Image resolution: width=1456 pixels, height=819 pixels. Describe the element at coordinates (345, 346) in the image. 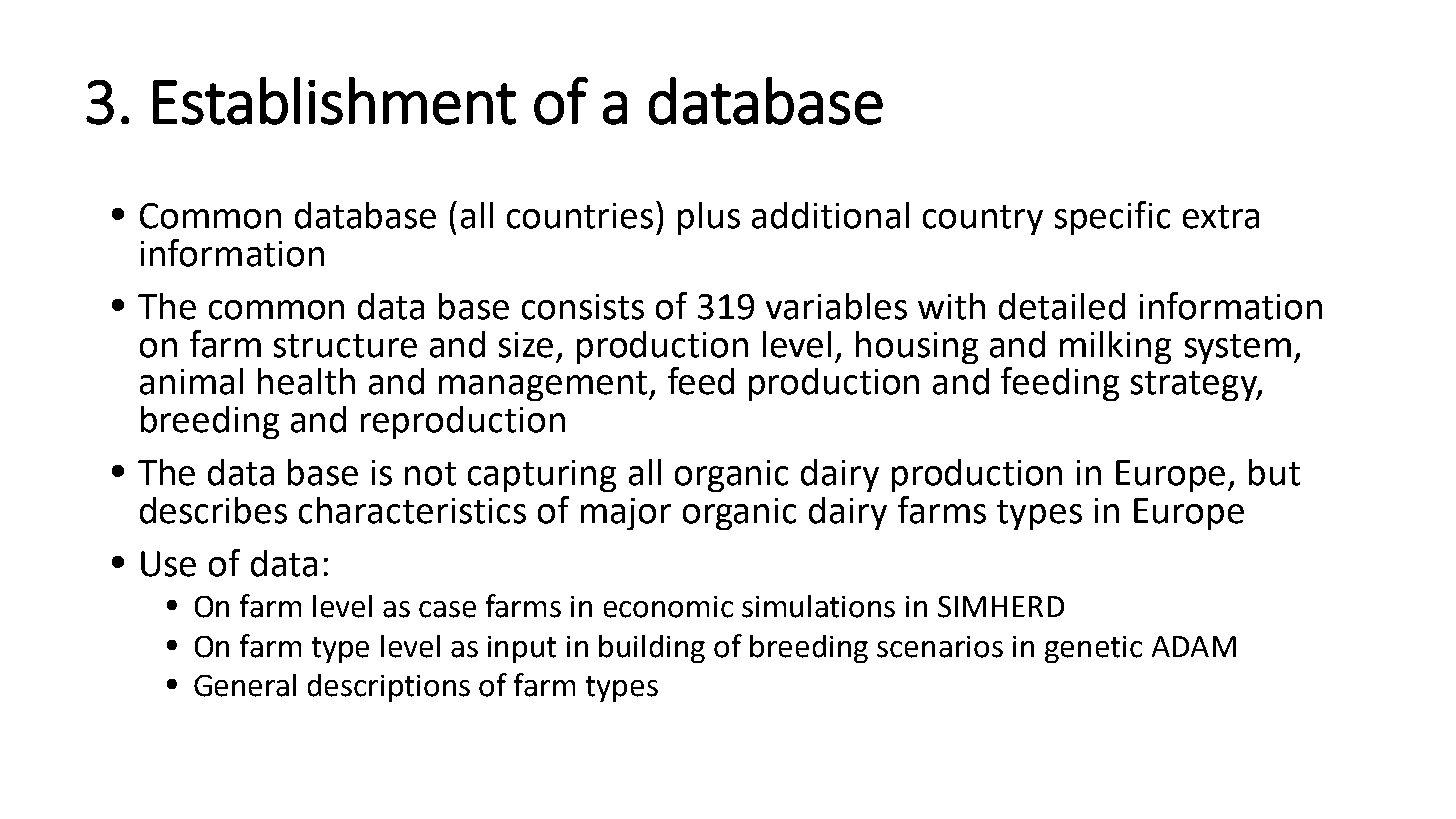

I see `structure` at that location.
